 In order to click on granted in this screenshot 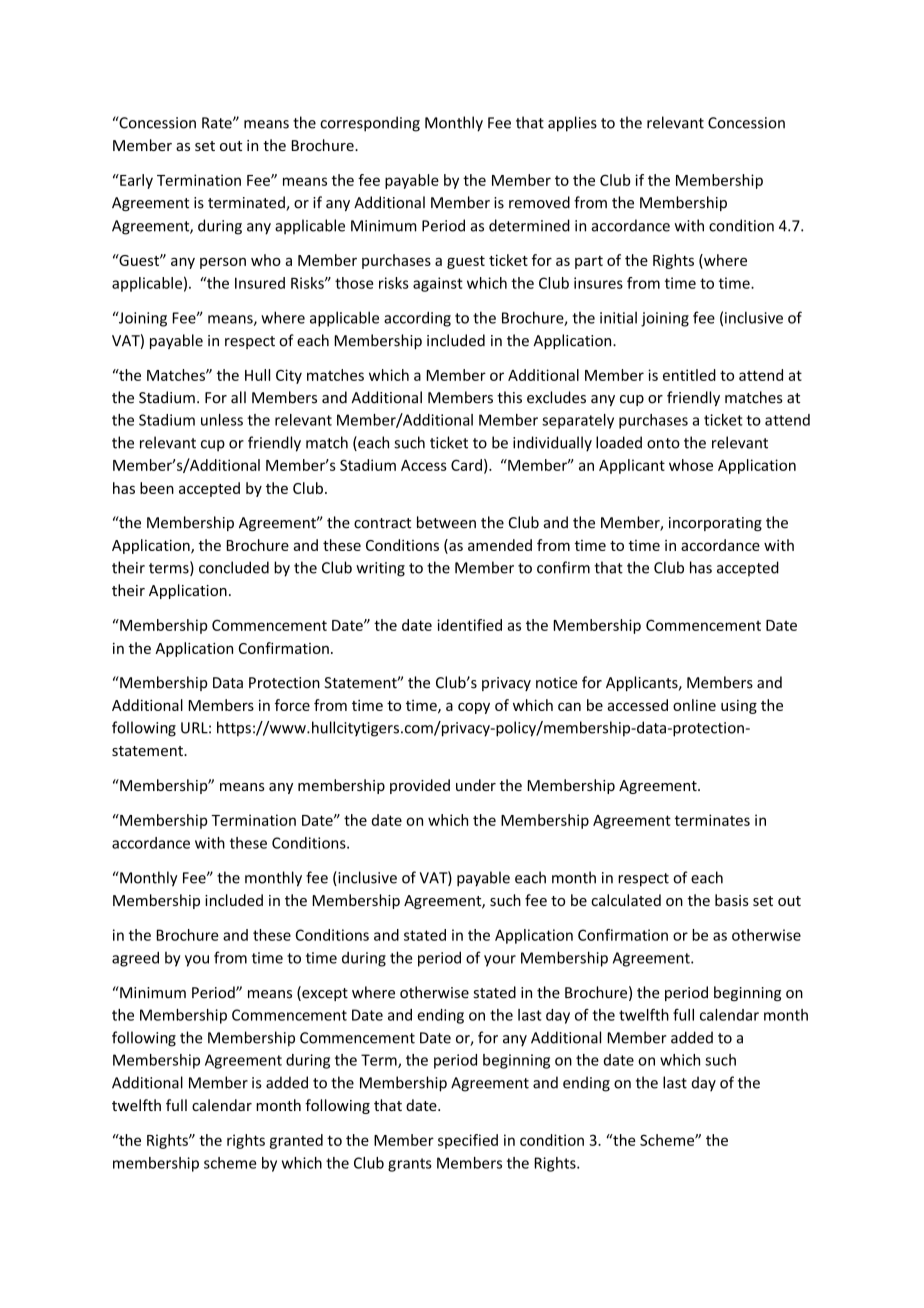, I will do `click(296, 1141)`.
